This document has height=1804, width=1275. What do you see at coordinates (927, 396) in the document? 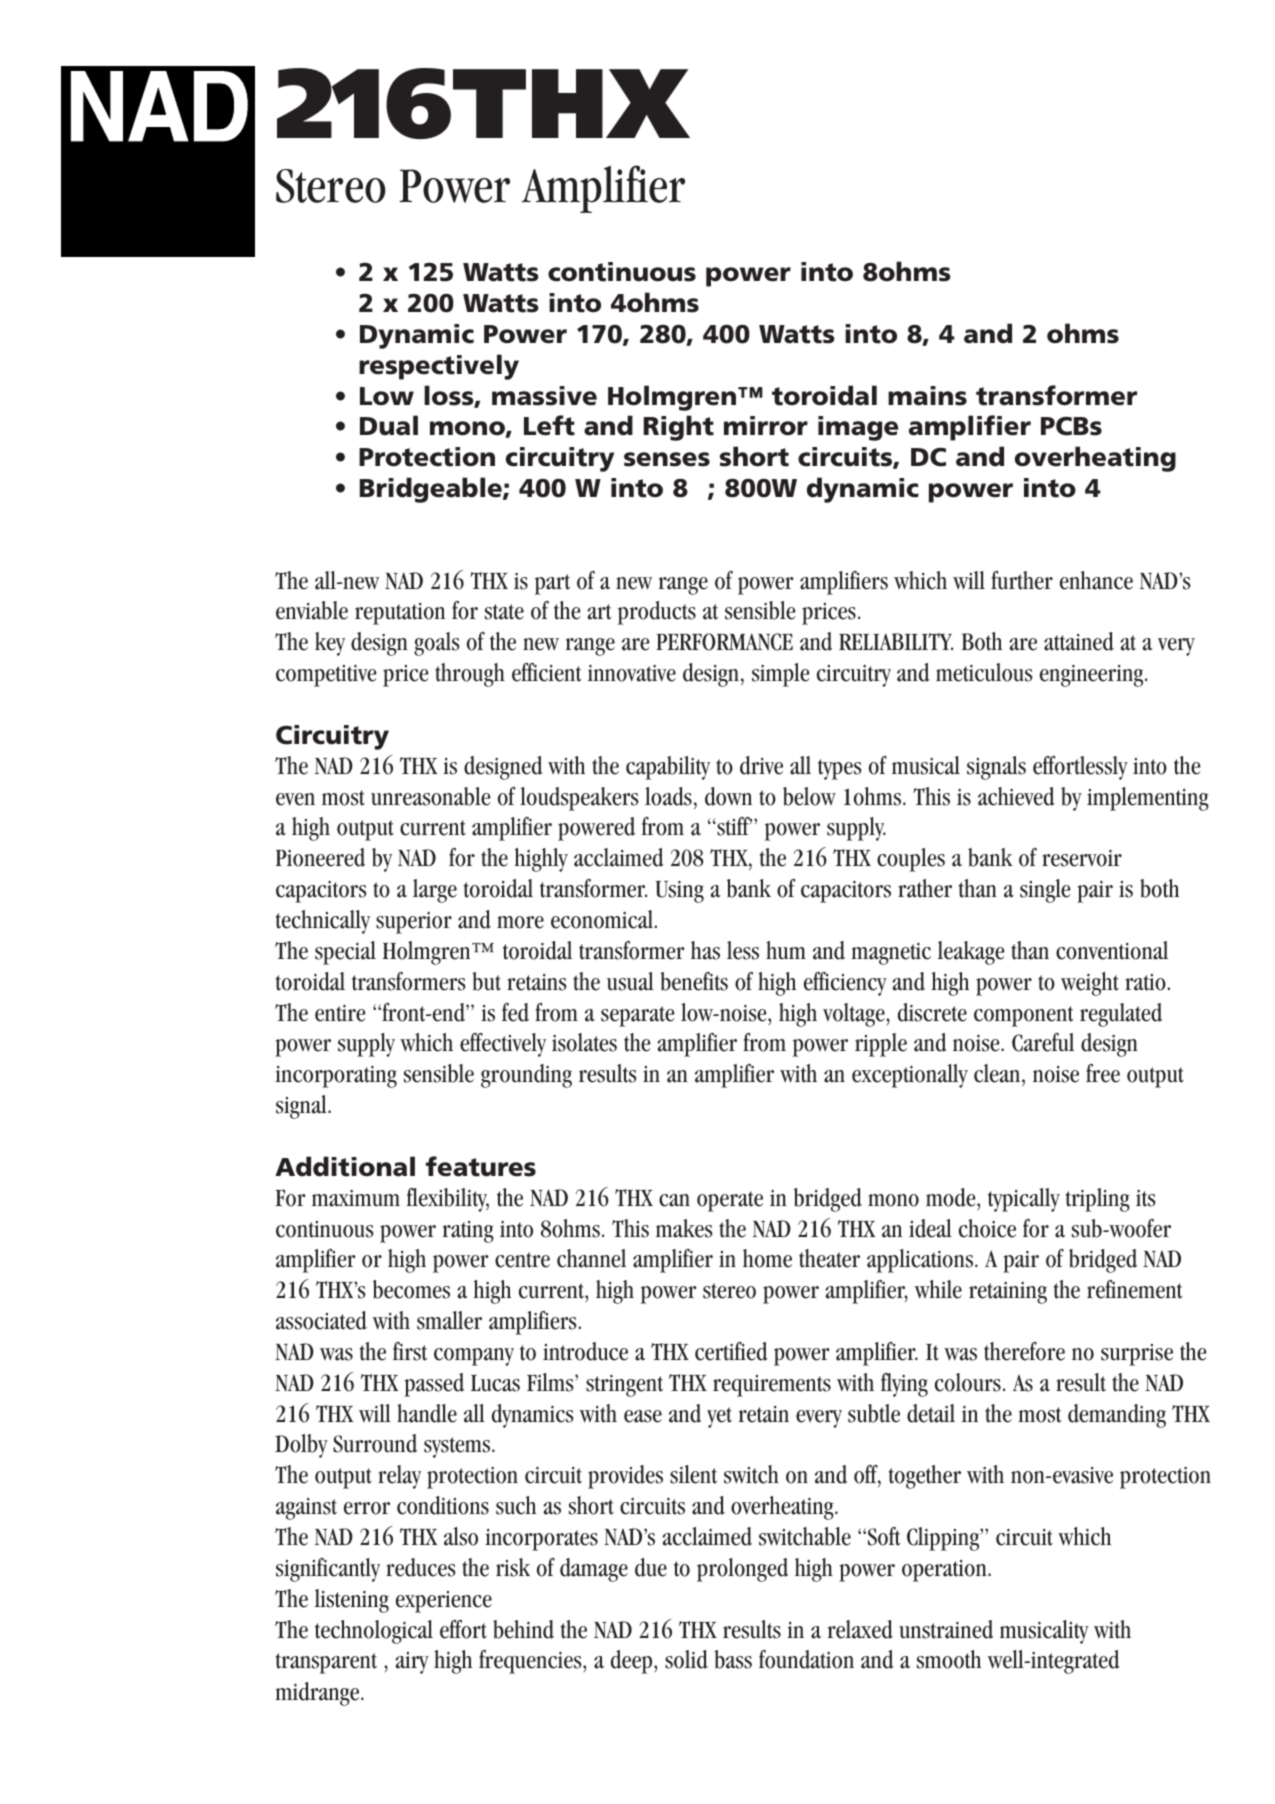
I see `mains` at bounding box center [927, 396].
